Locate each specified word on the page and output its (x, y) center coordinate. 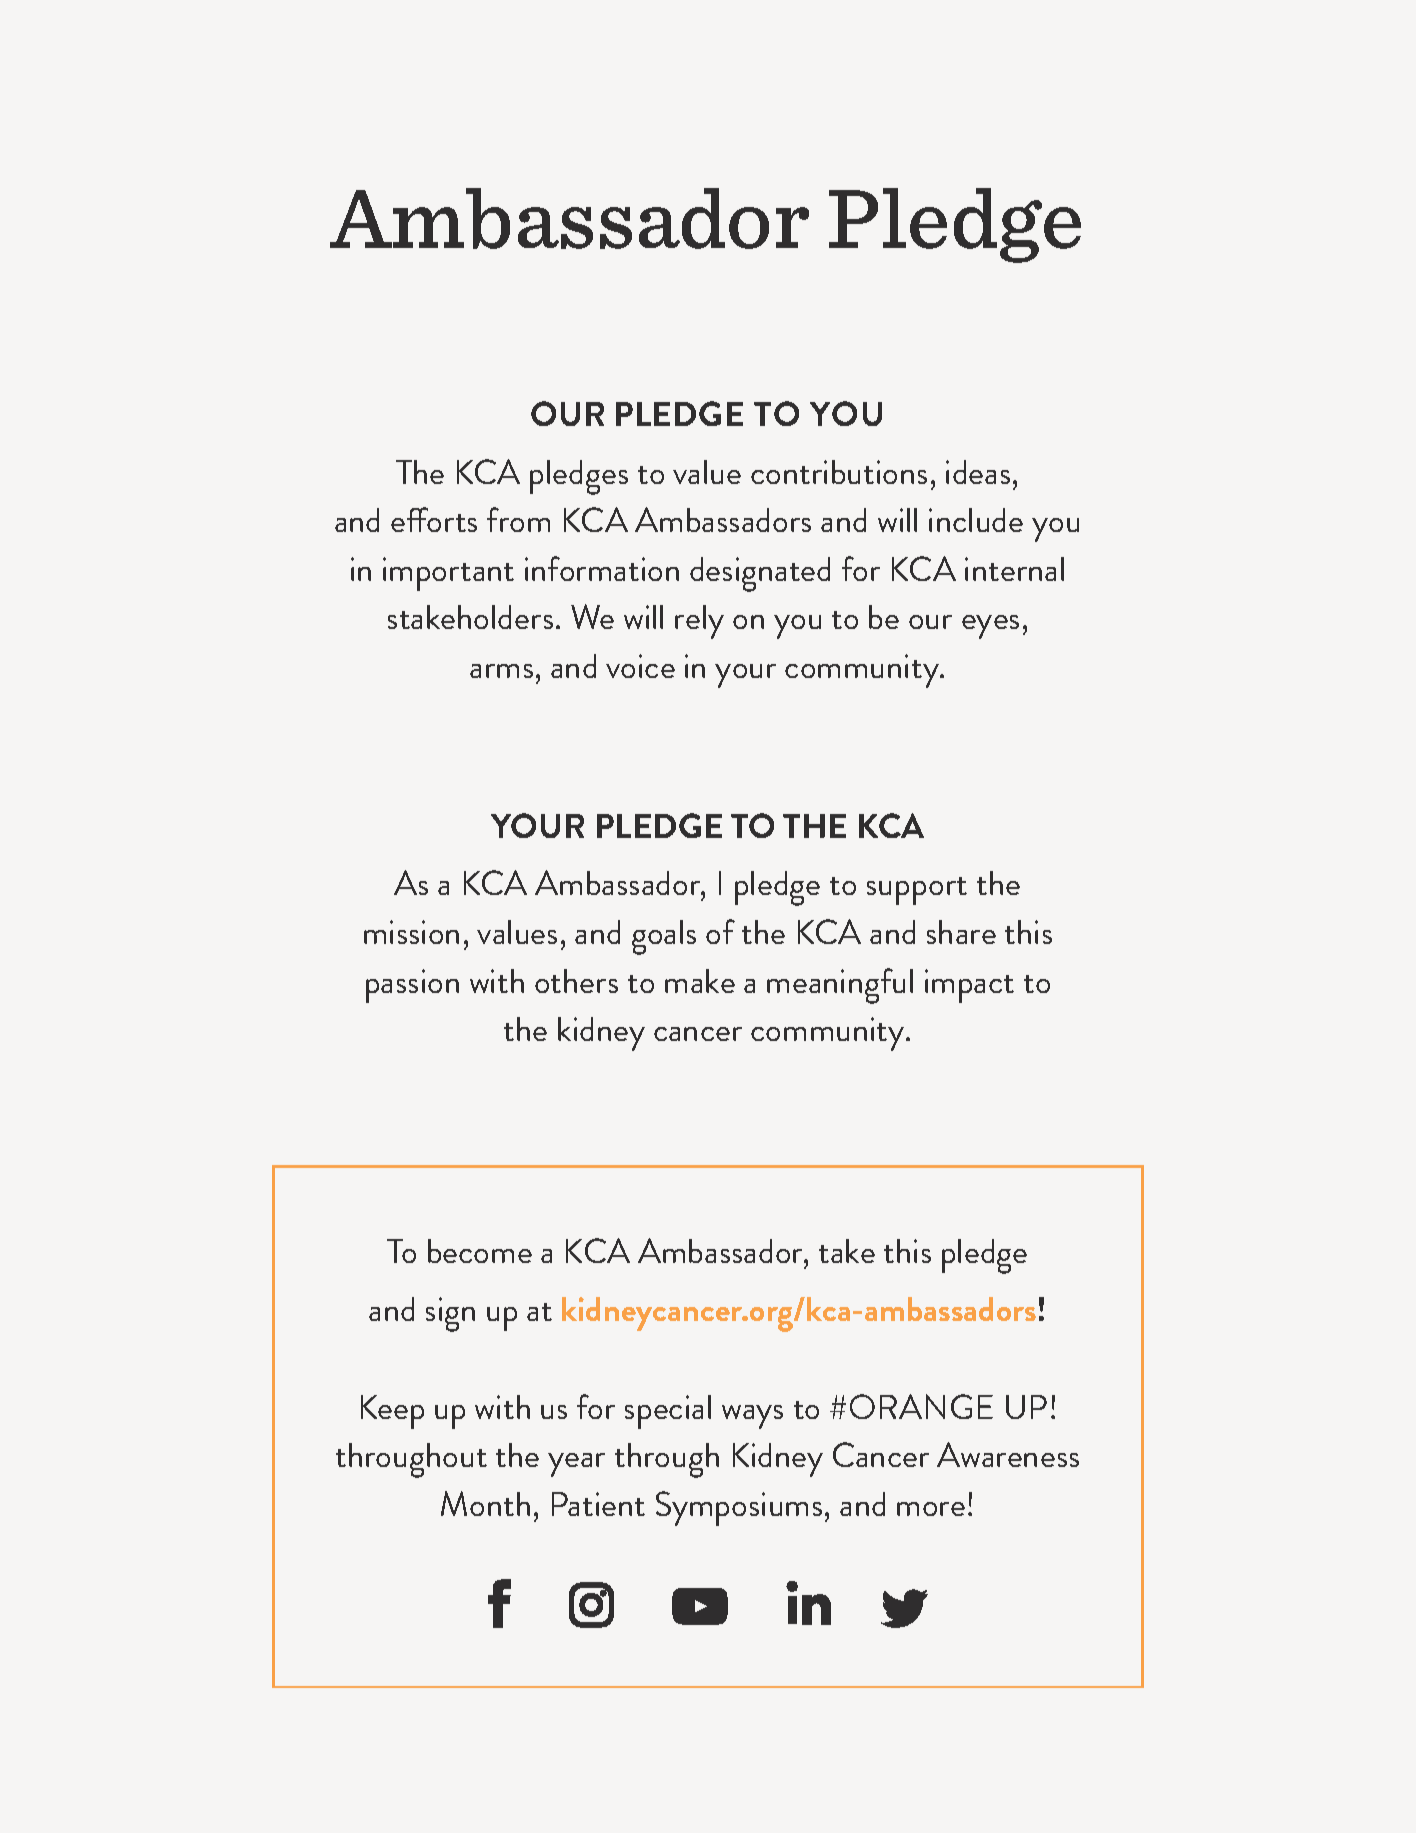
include (976, 520)
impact (969, 986)
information (602, 568)
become (480, 1251)
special (668, 1412)
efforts (434, 519)
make (700, 981)
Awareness (1008, 1454)
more (931, 1509)
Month (485, 1503)
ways (752, 1417)
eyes (990, 627)
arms (501, 671)
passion (412, 986)
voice (640, 666)
